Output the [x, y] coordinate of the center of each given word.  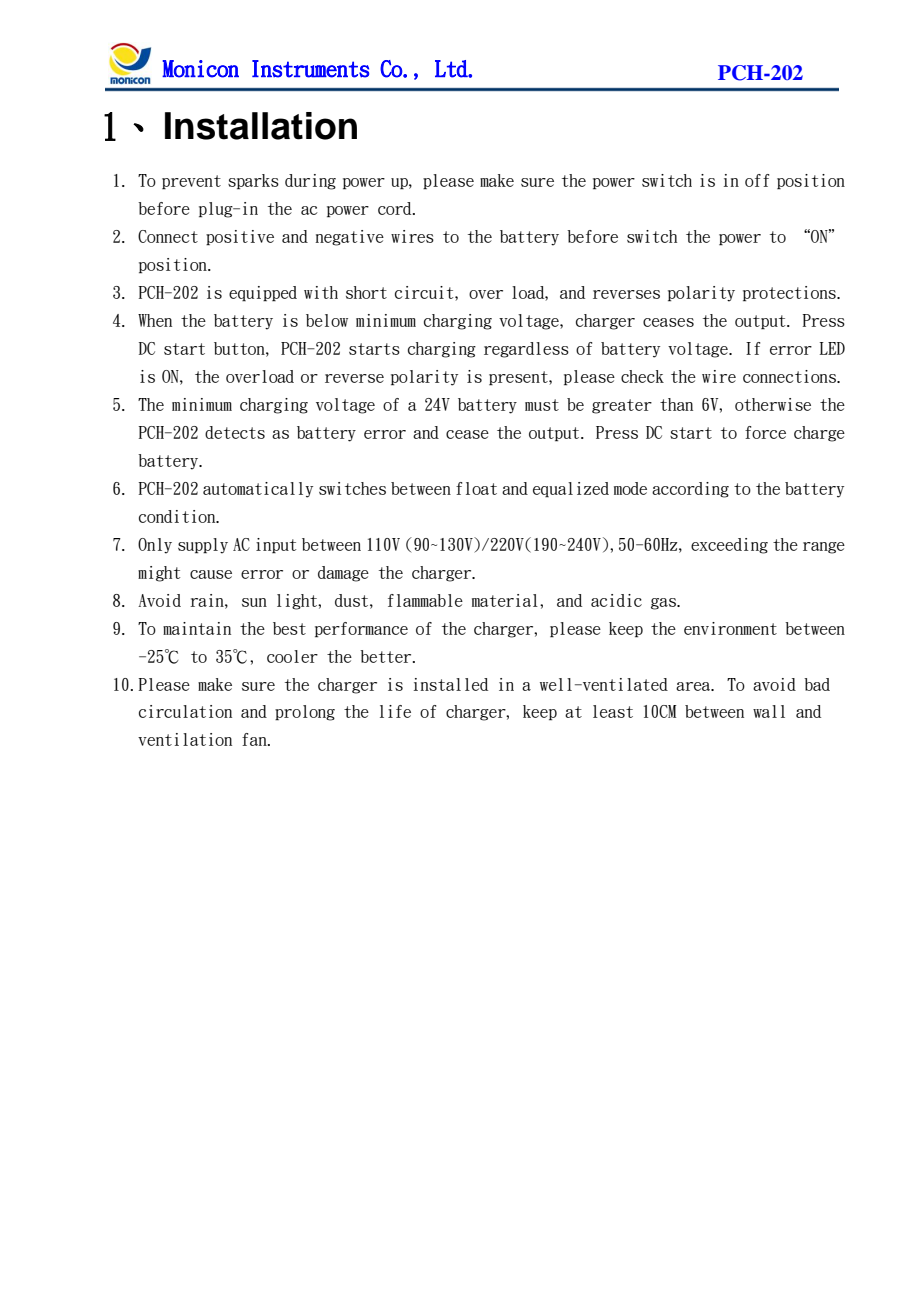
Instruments [310, 69]
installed [451, 684]
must [542, 405]
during [310, 182]
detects [235, 432]
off [757, 180]
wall [769, 711]
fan [255, 739]
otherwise [773, 404]
